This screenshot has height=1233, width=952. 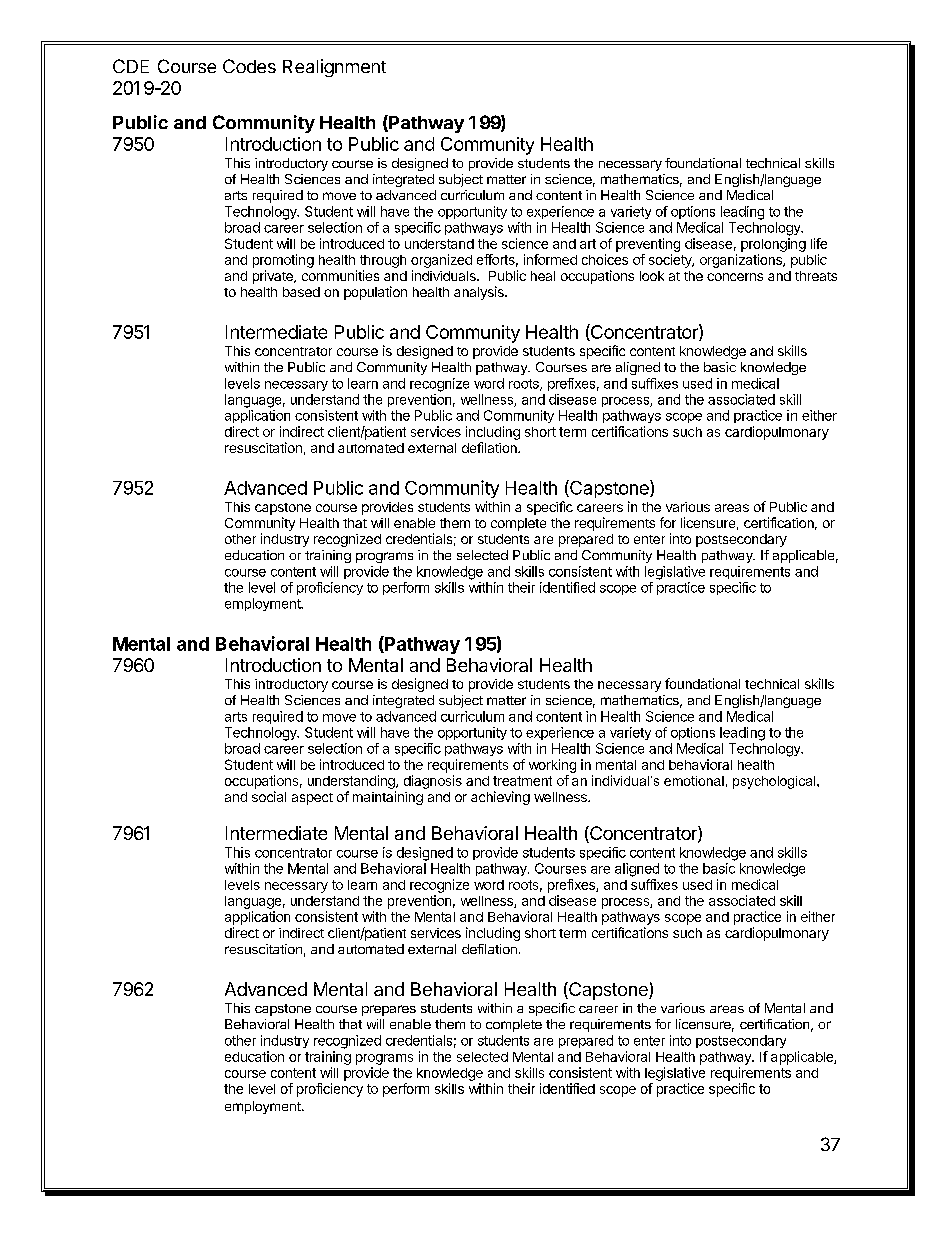 What do you see at coordinates (249, 66) in the screenshot?
I see `Codes` at bounding box center [249, 66].
